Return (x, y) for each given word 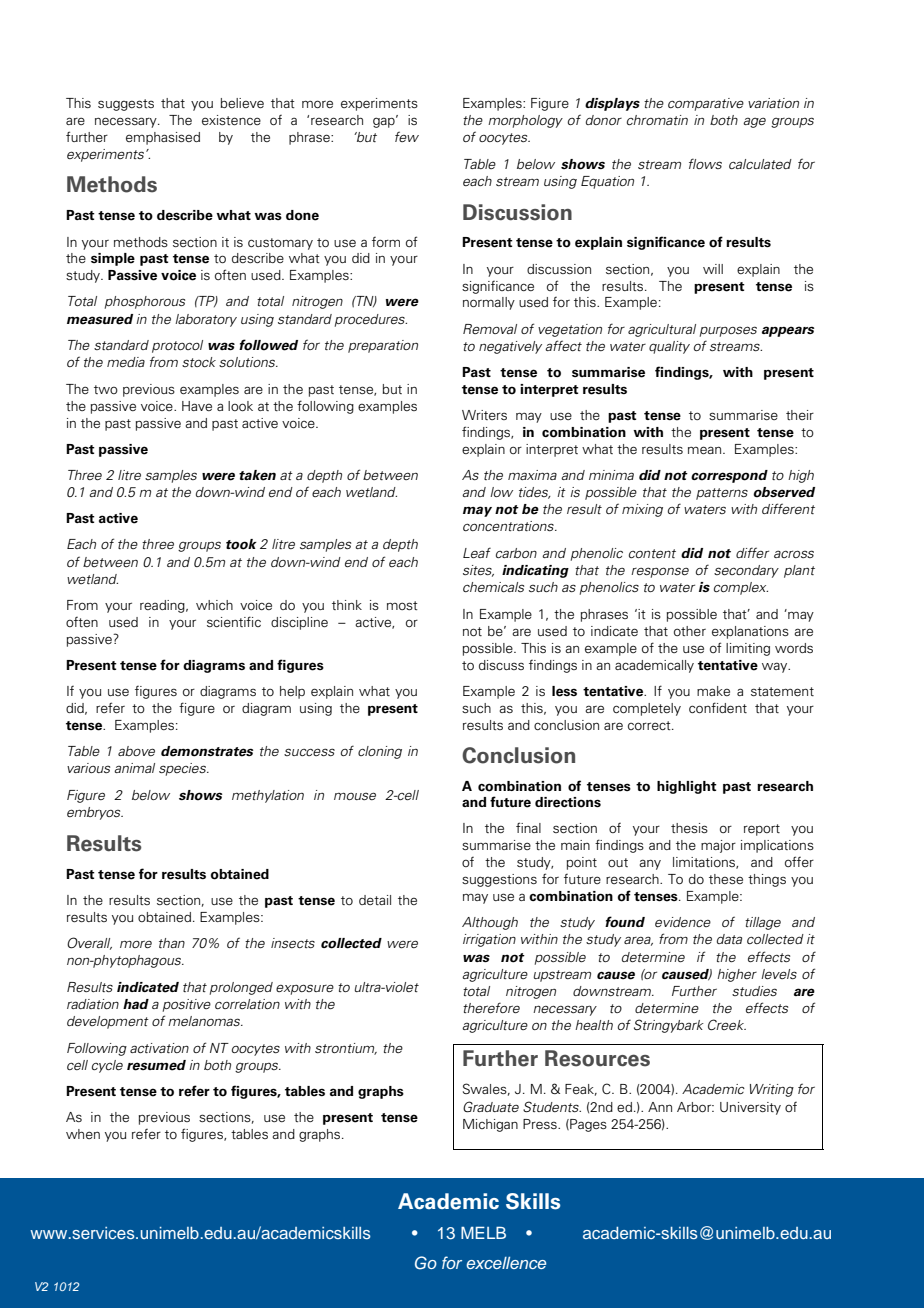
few (407, 136)
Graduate (491, 1107)
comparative (706, 104)
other (690, 631)
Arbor (695, 1107)
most (402, 605)
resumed (156, 1065)
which (214, 605)
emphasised (163, 138)
